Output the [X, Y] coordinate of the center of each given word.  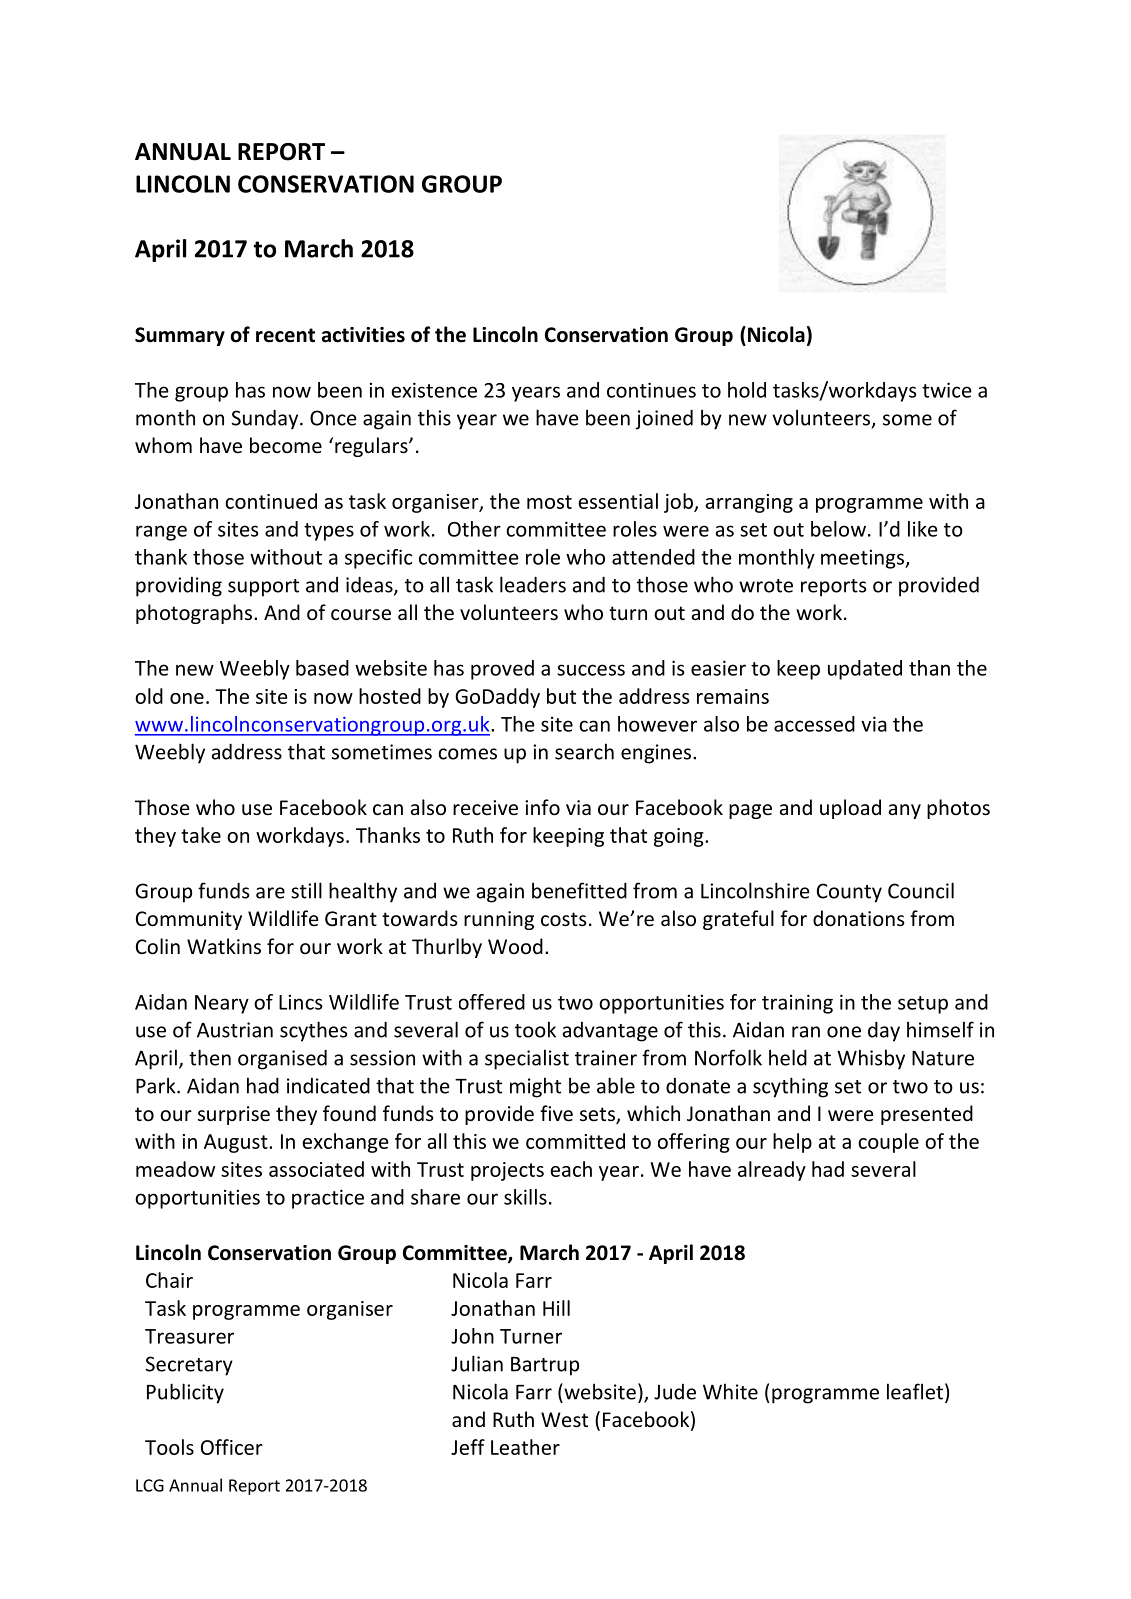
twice [947, 390]
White [730, 1391]
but [561, 696]
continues [651, 390]
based [322, 668]
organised [282, 1059]
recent [285, 335]
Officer [232, 1447]
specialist [527, 1059]
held [788, 1057]
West [564, 1420]
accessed [814, 724]
